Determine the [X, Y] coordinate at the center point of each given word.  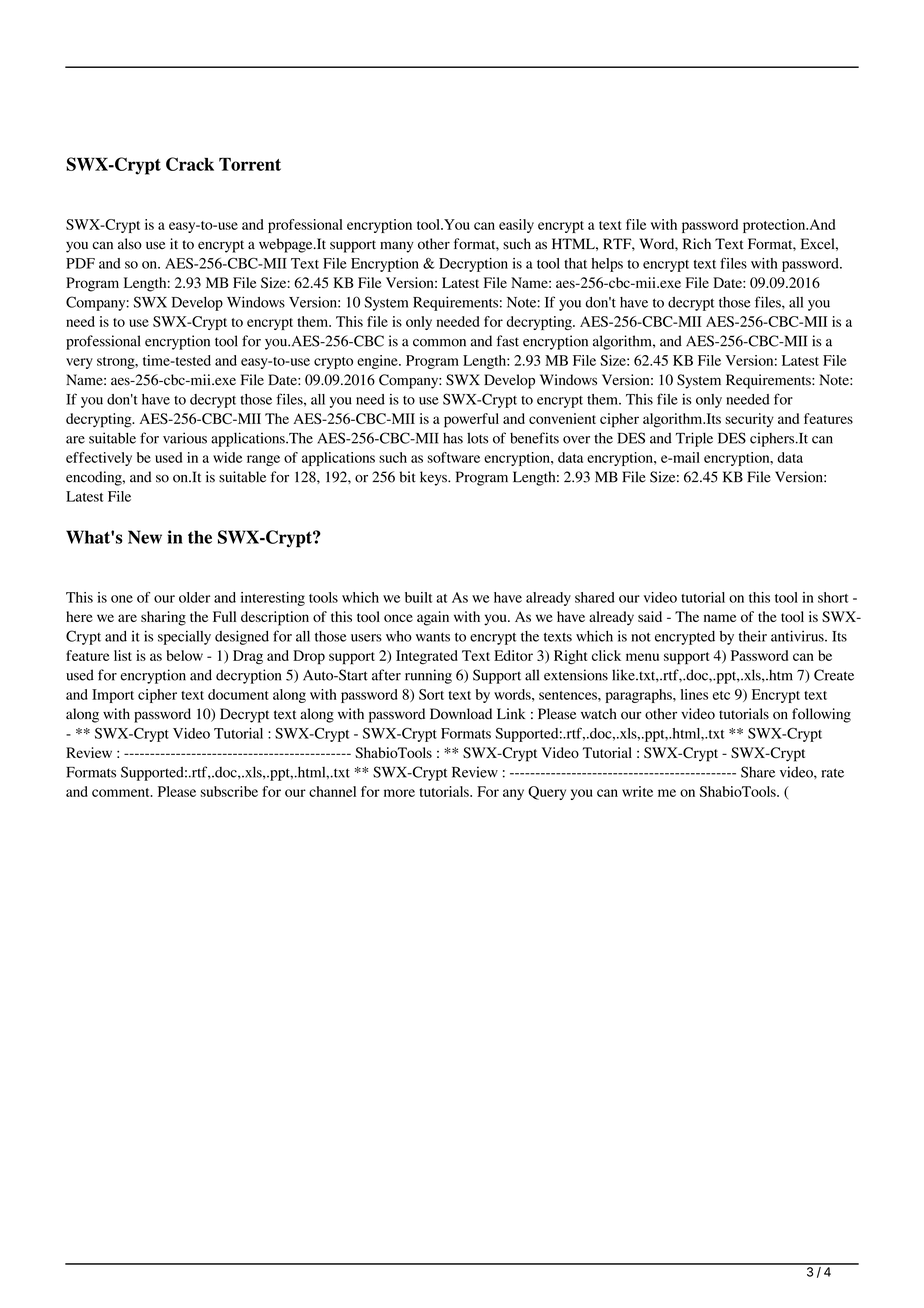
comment [122, 792]
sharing [163, 618]
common [439, 343]
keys [434, 478]
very [79, 363]
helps [607, 265]
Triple [694, 439]
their [753, 636]
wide [227, 457]
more [399, 793]
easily [516, 226]
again [433, 618]
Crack [190, 164]
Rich [697, 243]
